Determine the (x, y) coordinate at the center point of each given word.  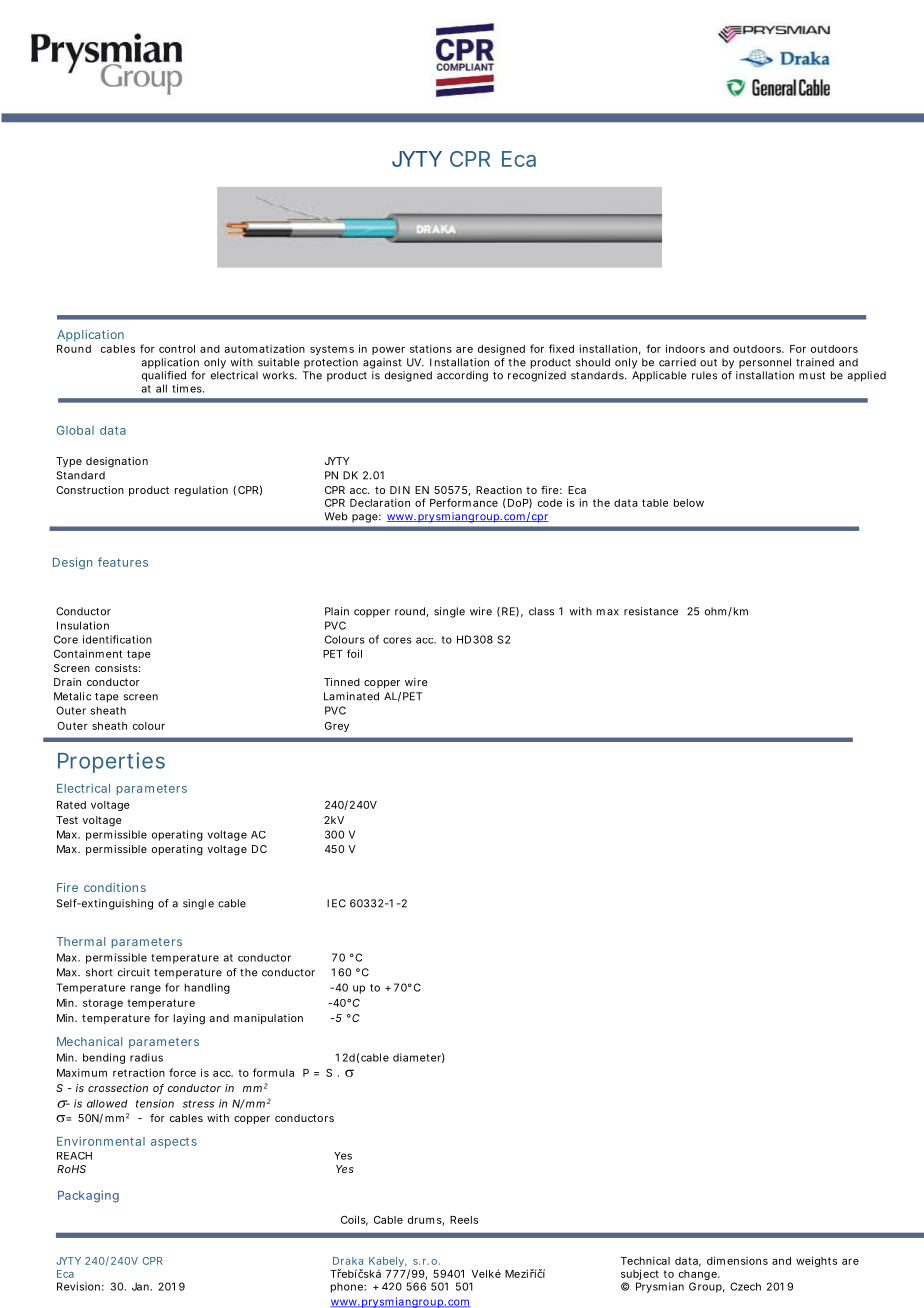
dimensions (737, 1260)
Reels (464, 1220)
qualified (164, 376)
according (462, 376)
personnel (765, 363)
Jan (141, 1286)
